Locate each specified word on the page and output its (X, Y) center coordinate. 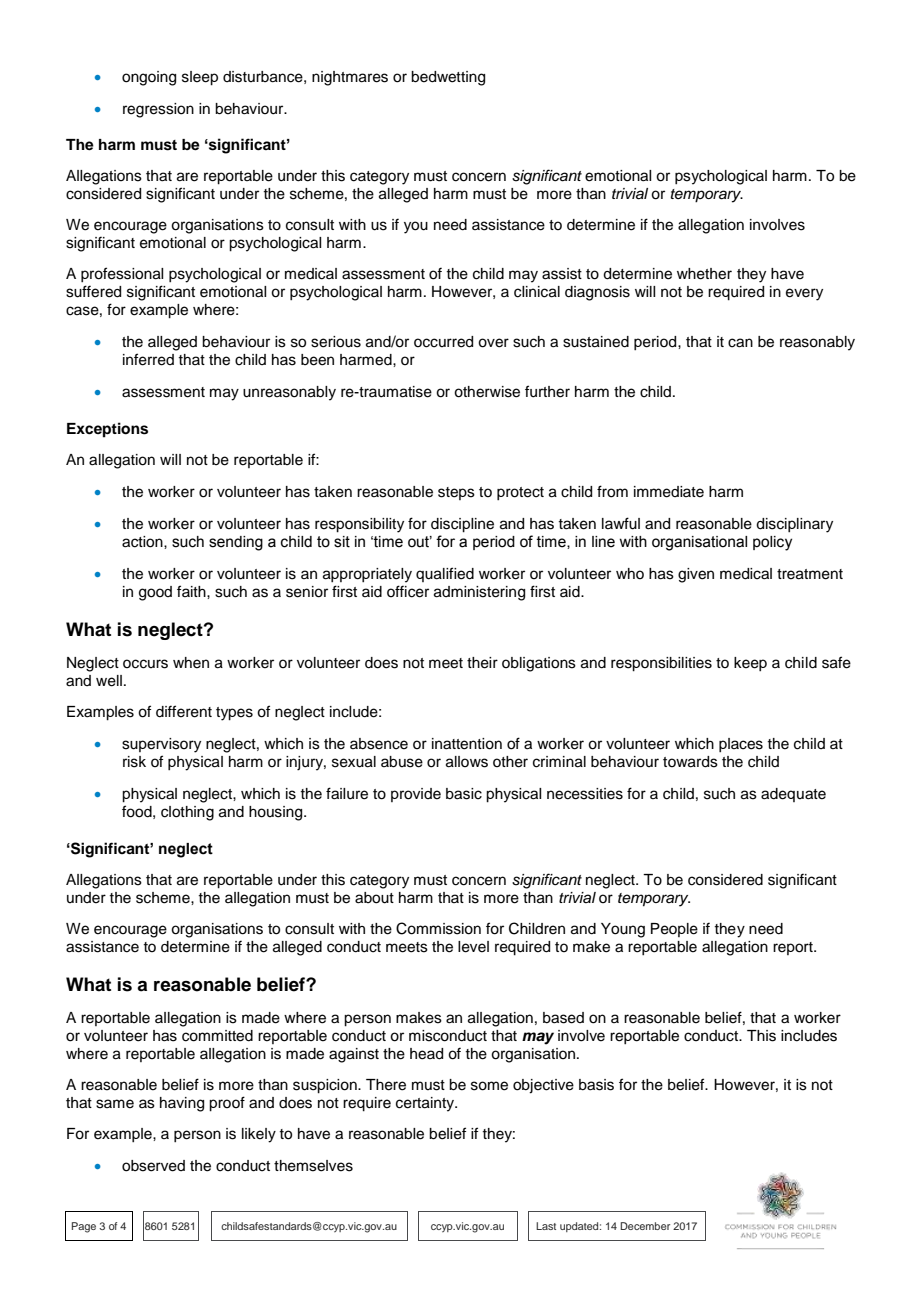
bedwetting (448, 78)
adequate (793, 795)
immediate (669, 492)
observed (153, 1166)
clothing (187, 813)
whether (704, 274)
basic (464, 794)
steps (456, 493)
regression (158, 110)
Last (546, 1226)
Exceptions (107, 430)
